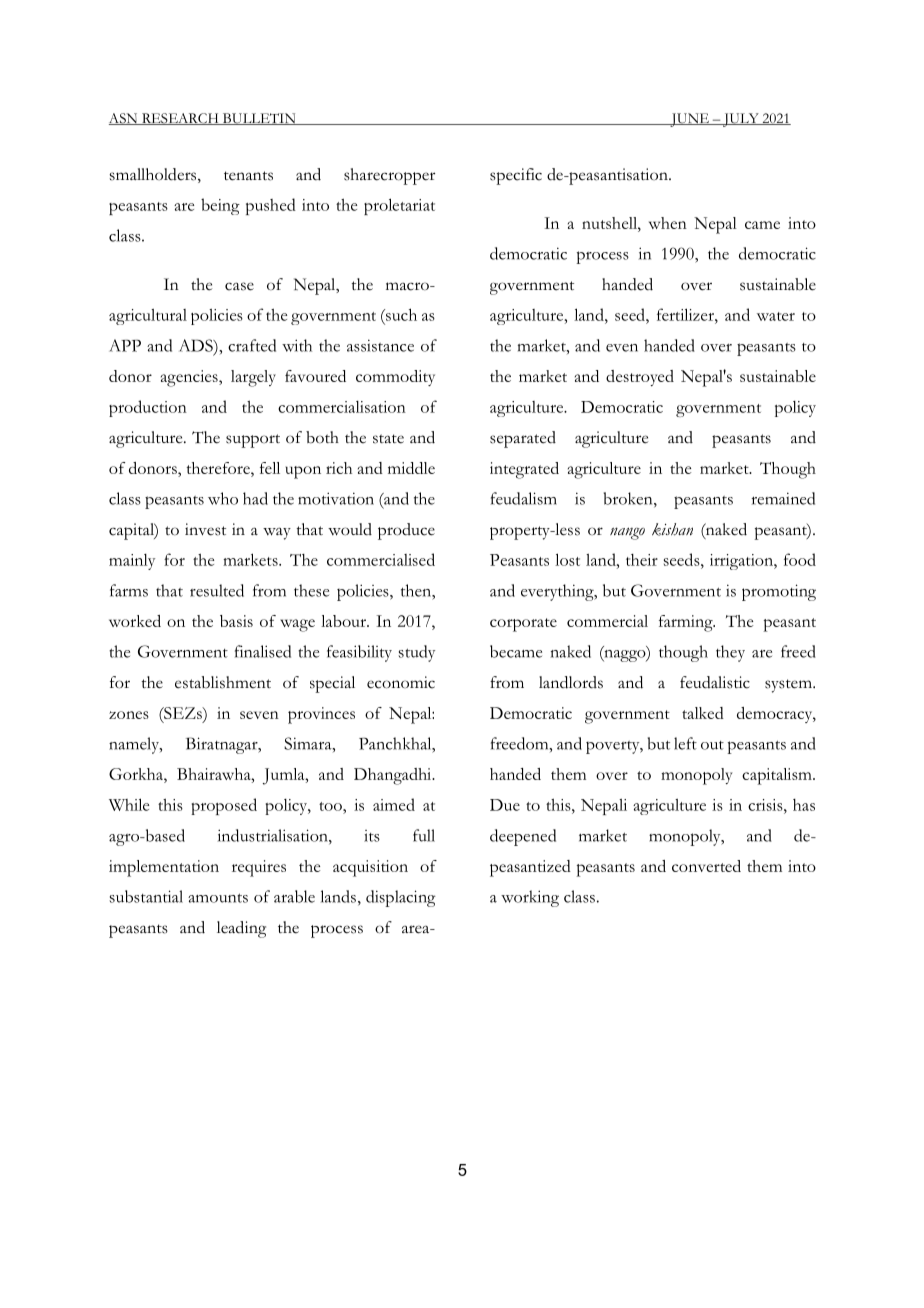 The image size is (924, 1308). What do you see at coordinates (395, 378) in the screenshot?
I see `commodity` at bounding box center [395, 378].
